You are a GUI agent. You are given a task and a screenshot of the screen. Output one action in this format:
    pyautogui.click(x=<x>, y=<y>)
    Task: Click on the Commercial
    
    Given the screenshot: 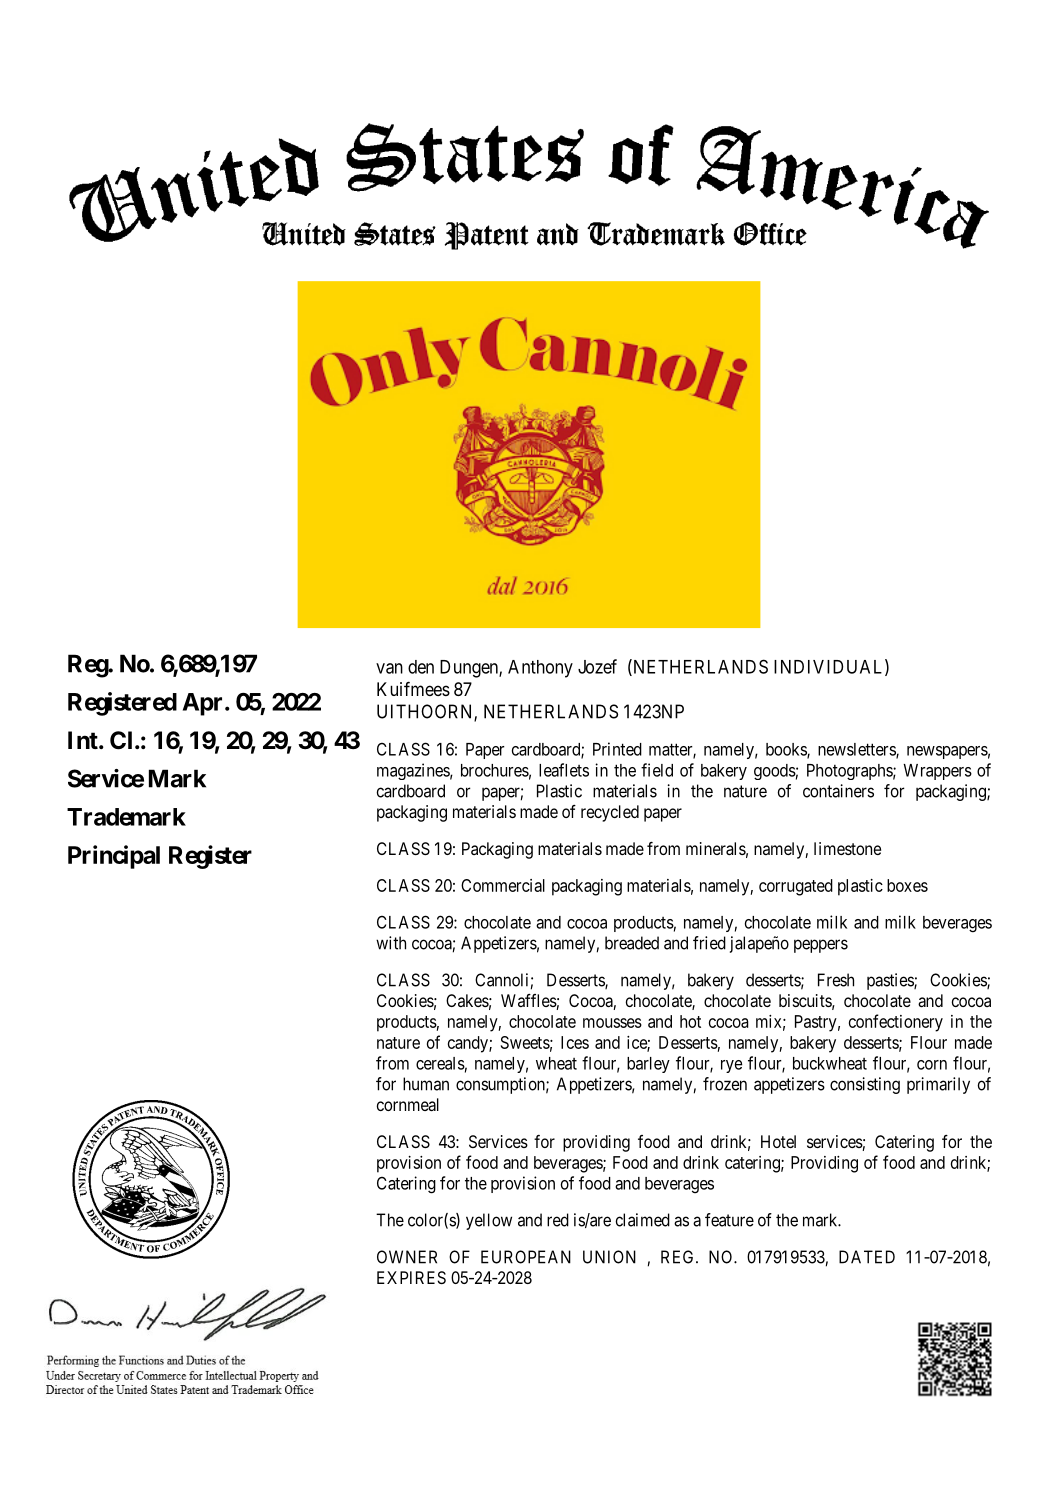 What is the action you would take?
    pyautogui.click(x=503, y=885)
